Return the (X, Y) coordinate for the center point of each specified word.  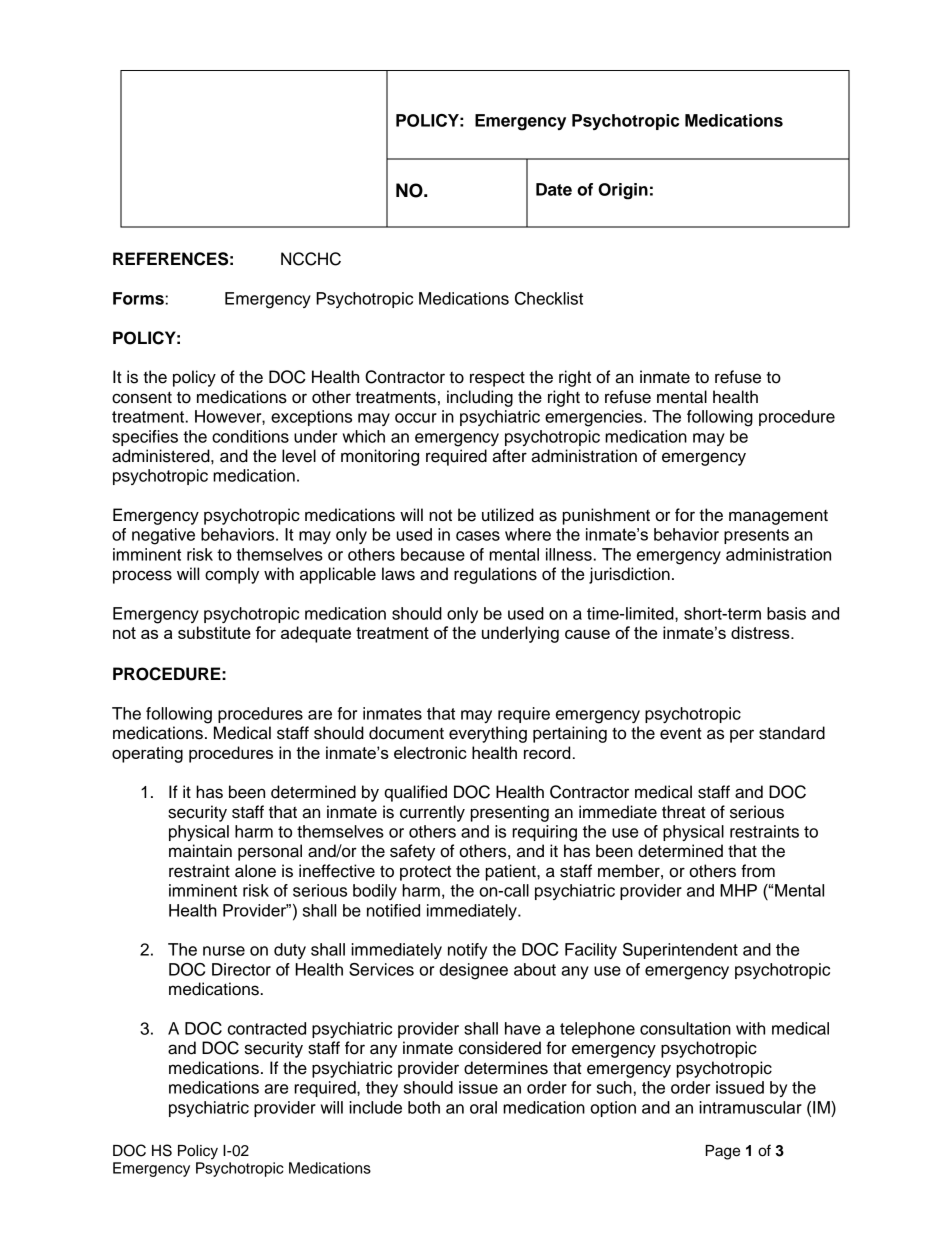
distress (761, 632)
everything (488, 734)
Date (554, 189)
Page (722, 1152)
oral (483, 1107)
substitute (214, 632)
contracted (267, 1028)
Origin (623, 191)
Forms (139, 298)
